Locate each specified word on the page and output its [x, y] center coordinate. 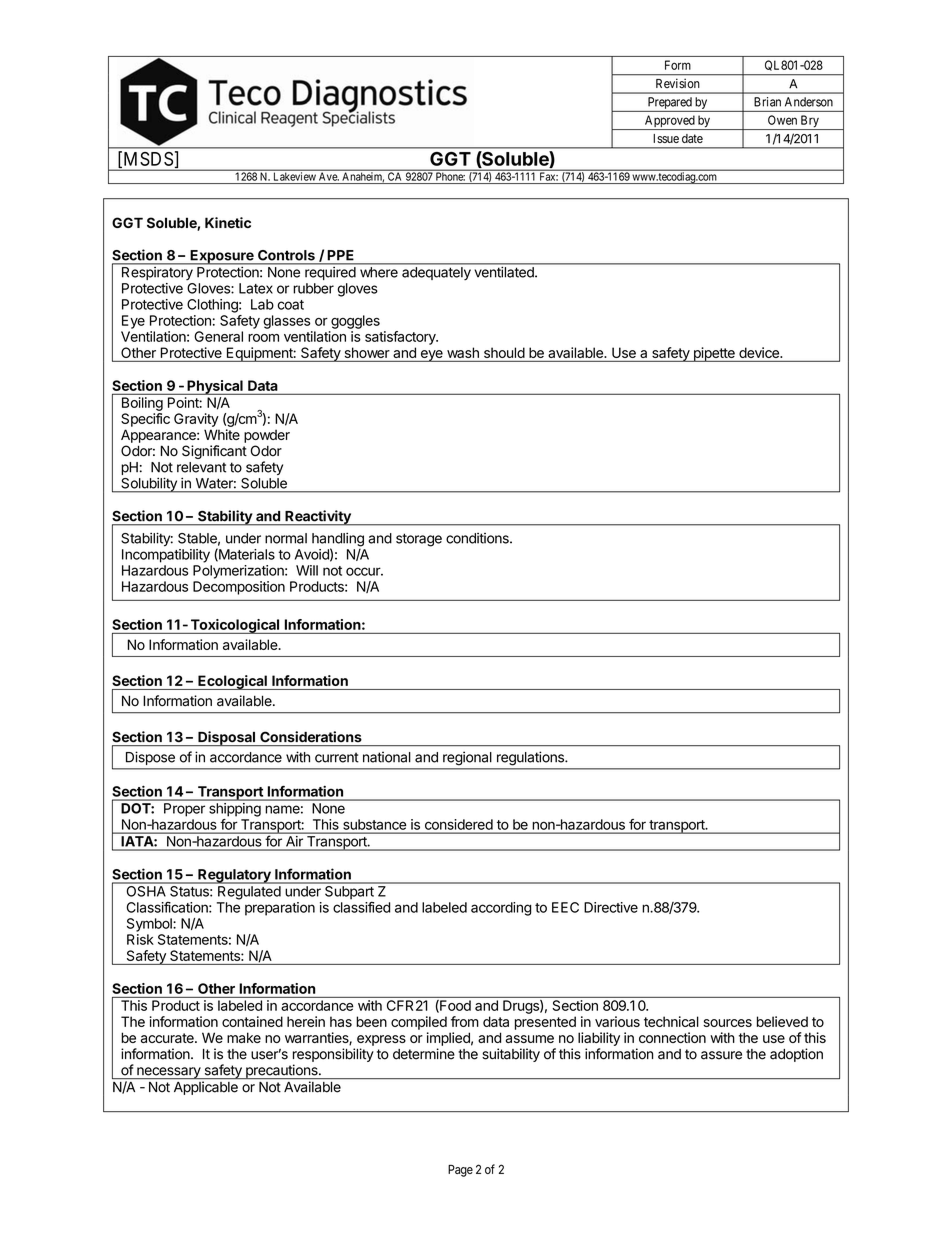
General [218, 336]
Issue [666, 138]
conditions [478, 538]
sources [727, 1023]
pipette [714, 354]
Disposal [226, 738]
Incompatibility [166, 556]
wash [463, 352]
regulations [531, 758]
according [501, 909]
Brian [767, 102]
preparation [280, 909]
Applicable [206, 1088]
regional [467, 758]
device [760, 352]
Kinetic [228, 222]
